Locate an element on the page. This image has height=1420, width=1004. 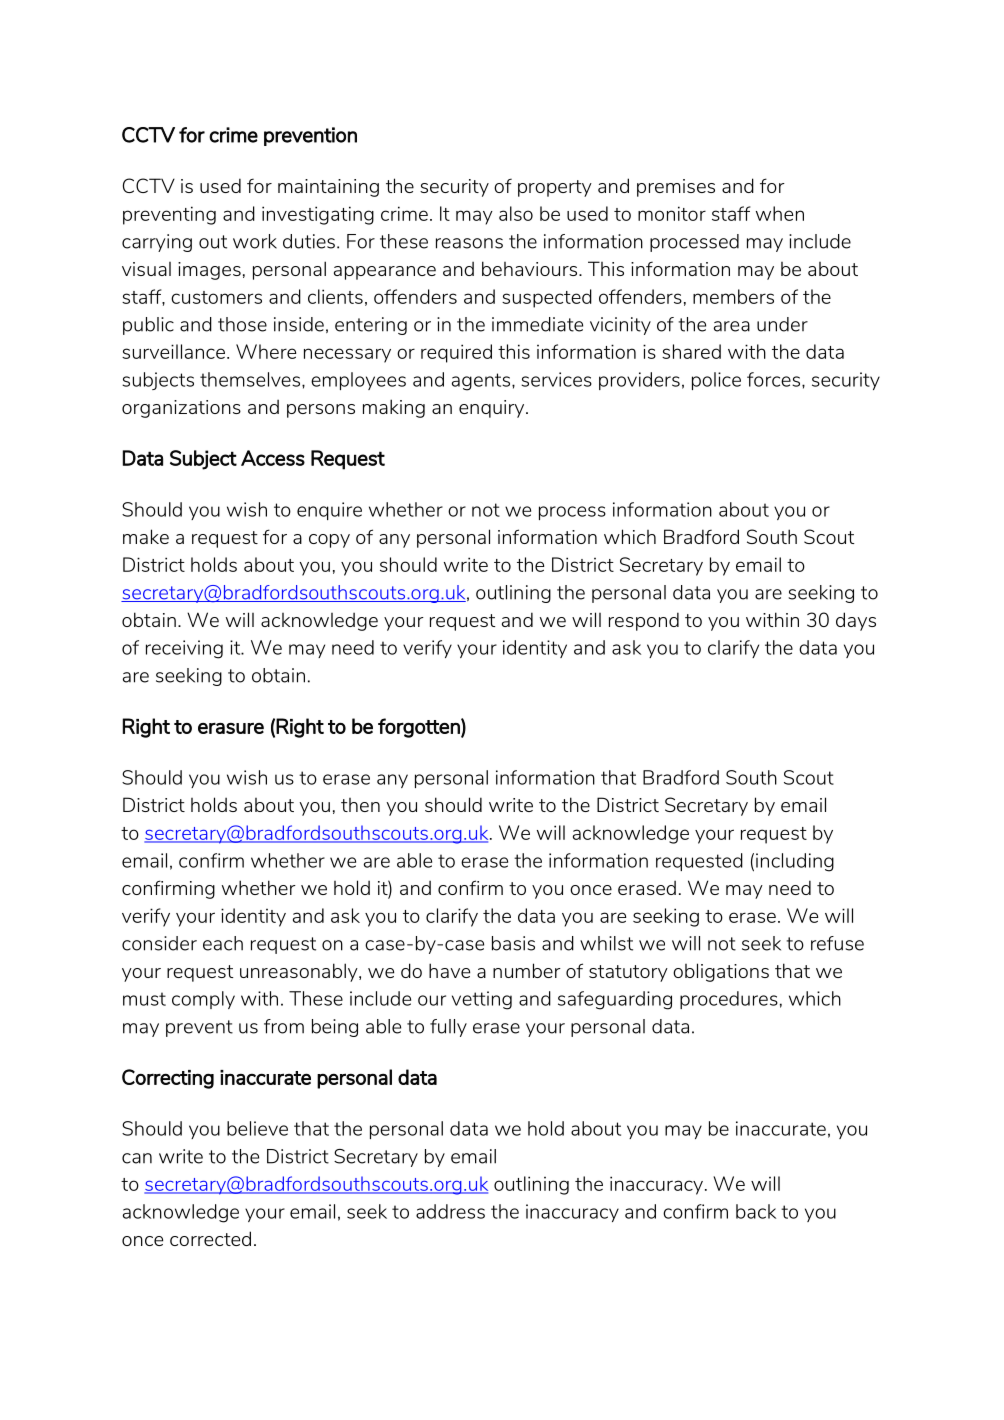
including is located at coordinates (795, 862).
